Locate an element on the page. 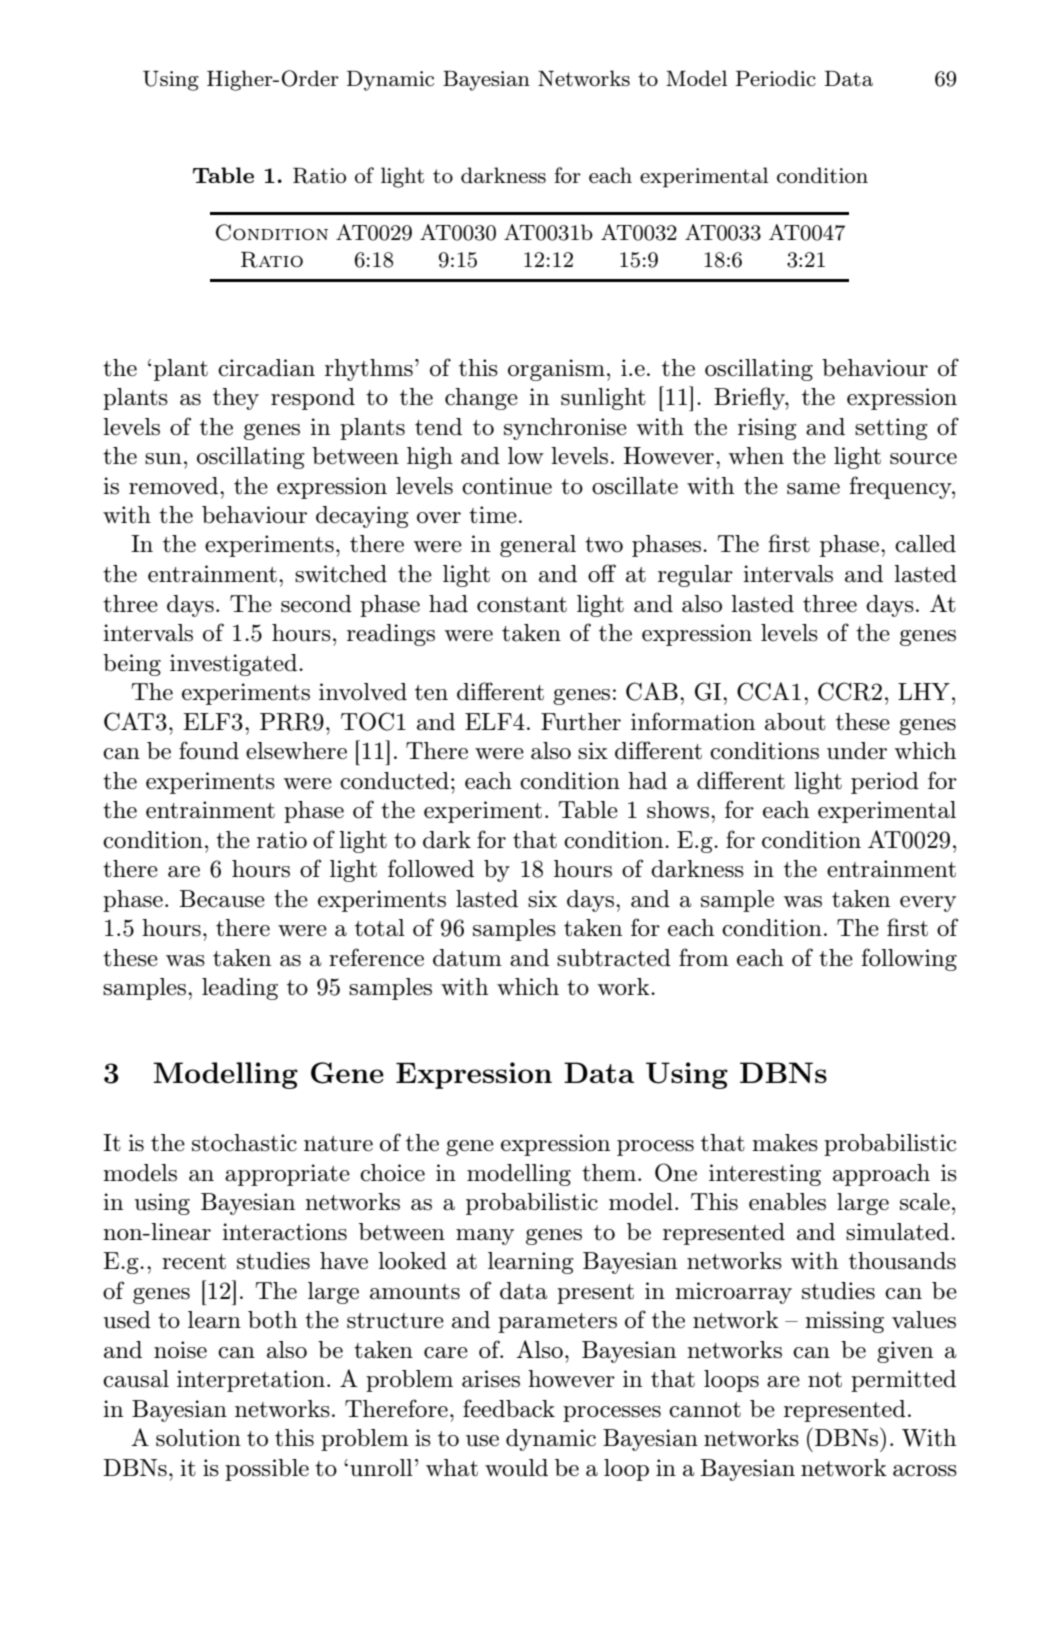  found is located at coordinates (209, 750).
